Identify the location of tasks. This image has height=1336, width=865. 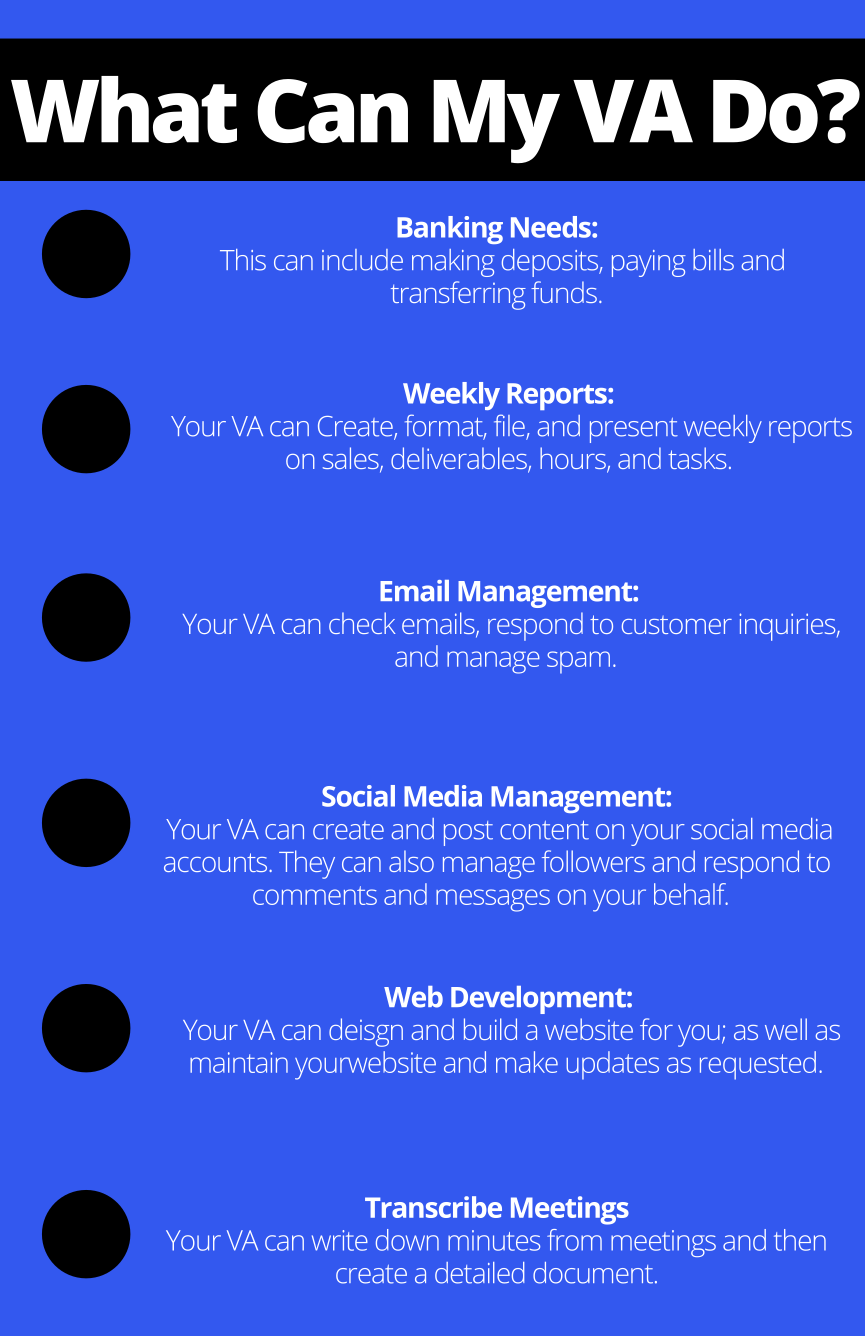
(697, 458).
